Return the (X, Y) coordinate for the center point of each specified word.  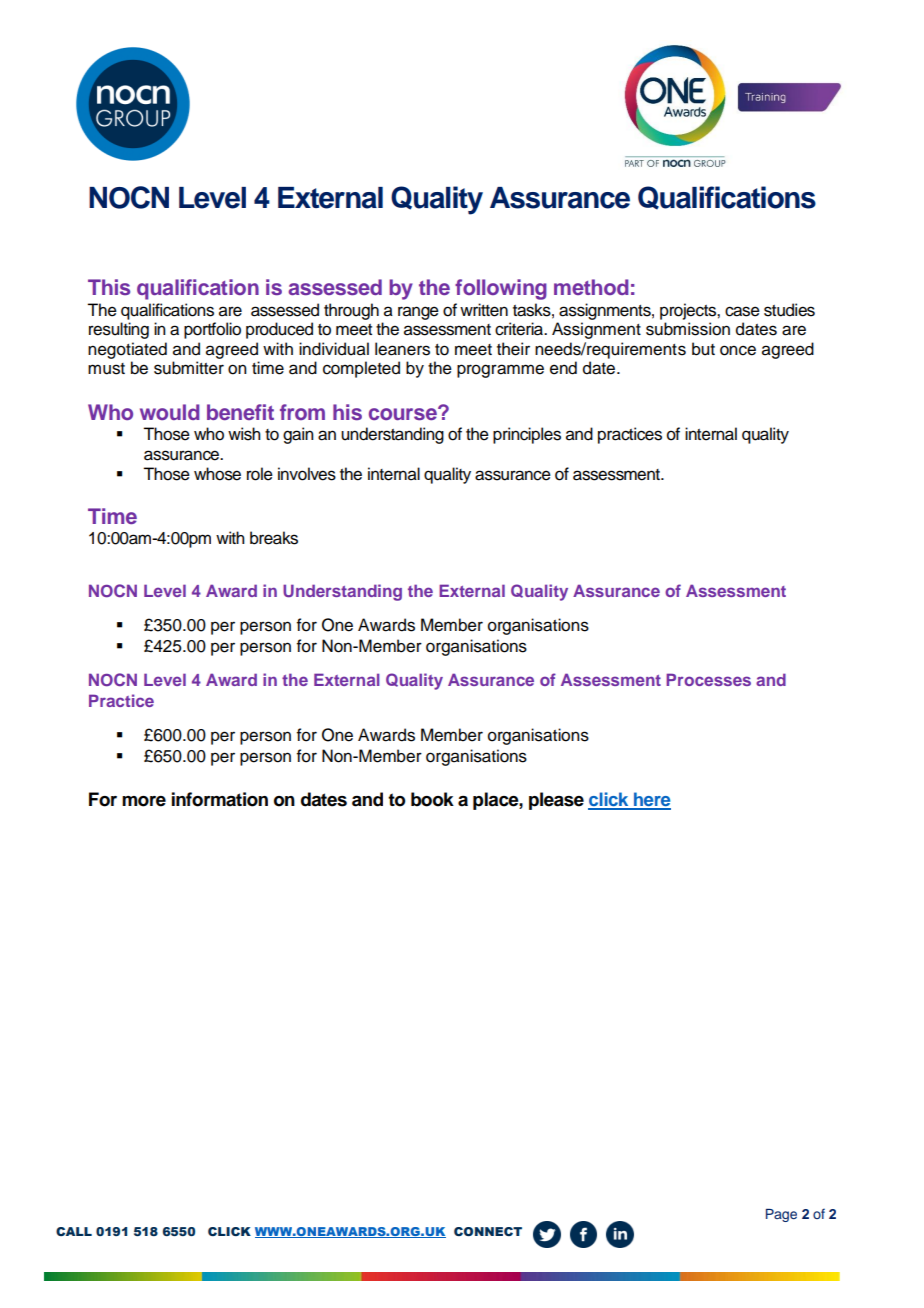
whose (217, 474)
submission (688, 329)
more (144, 801)
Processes (708, 679)
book (432, 799)
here (651, 800)
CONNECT (488, 1231)
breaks (274, 538)
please (556, 801)
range (418, 313)
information (220, 799)
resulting (119, 330)
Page (781, 1215)
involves (307, 474)
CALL (74, 1231)
